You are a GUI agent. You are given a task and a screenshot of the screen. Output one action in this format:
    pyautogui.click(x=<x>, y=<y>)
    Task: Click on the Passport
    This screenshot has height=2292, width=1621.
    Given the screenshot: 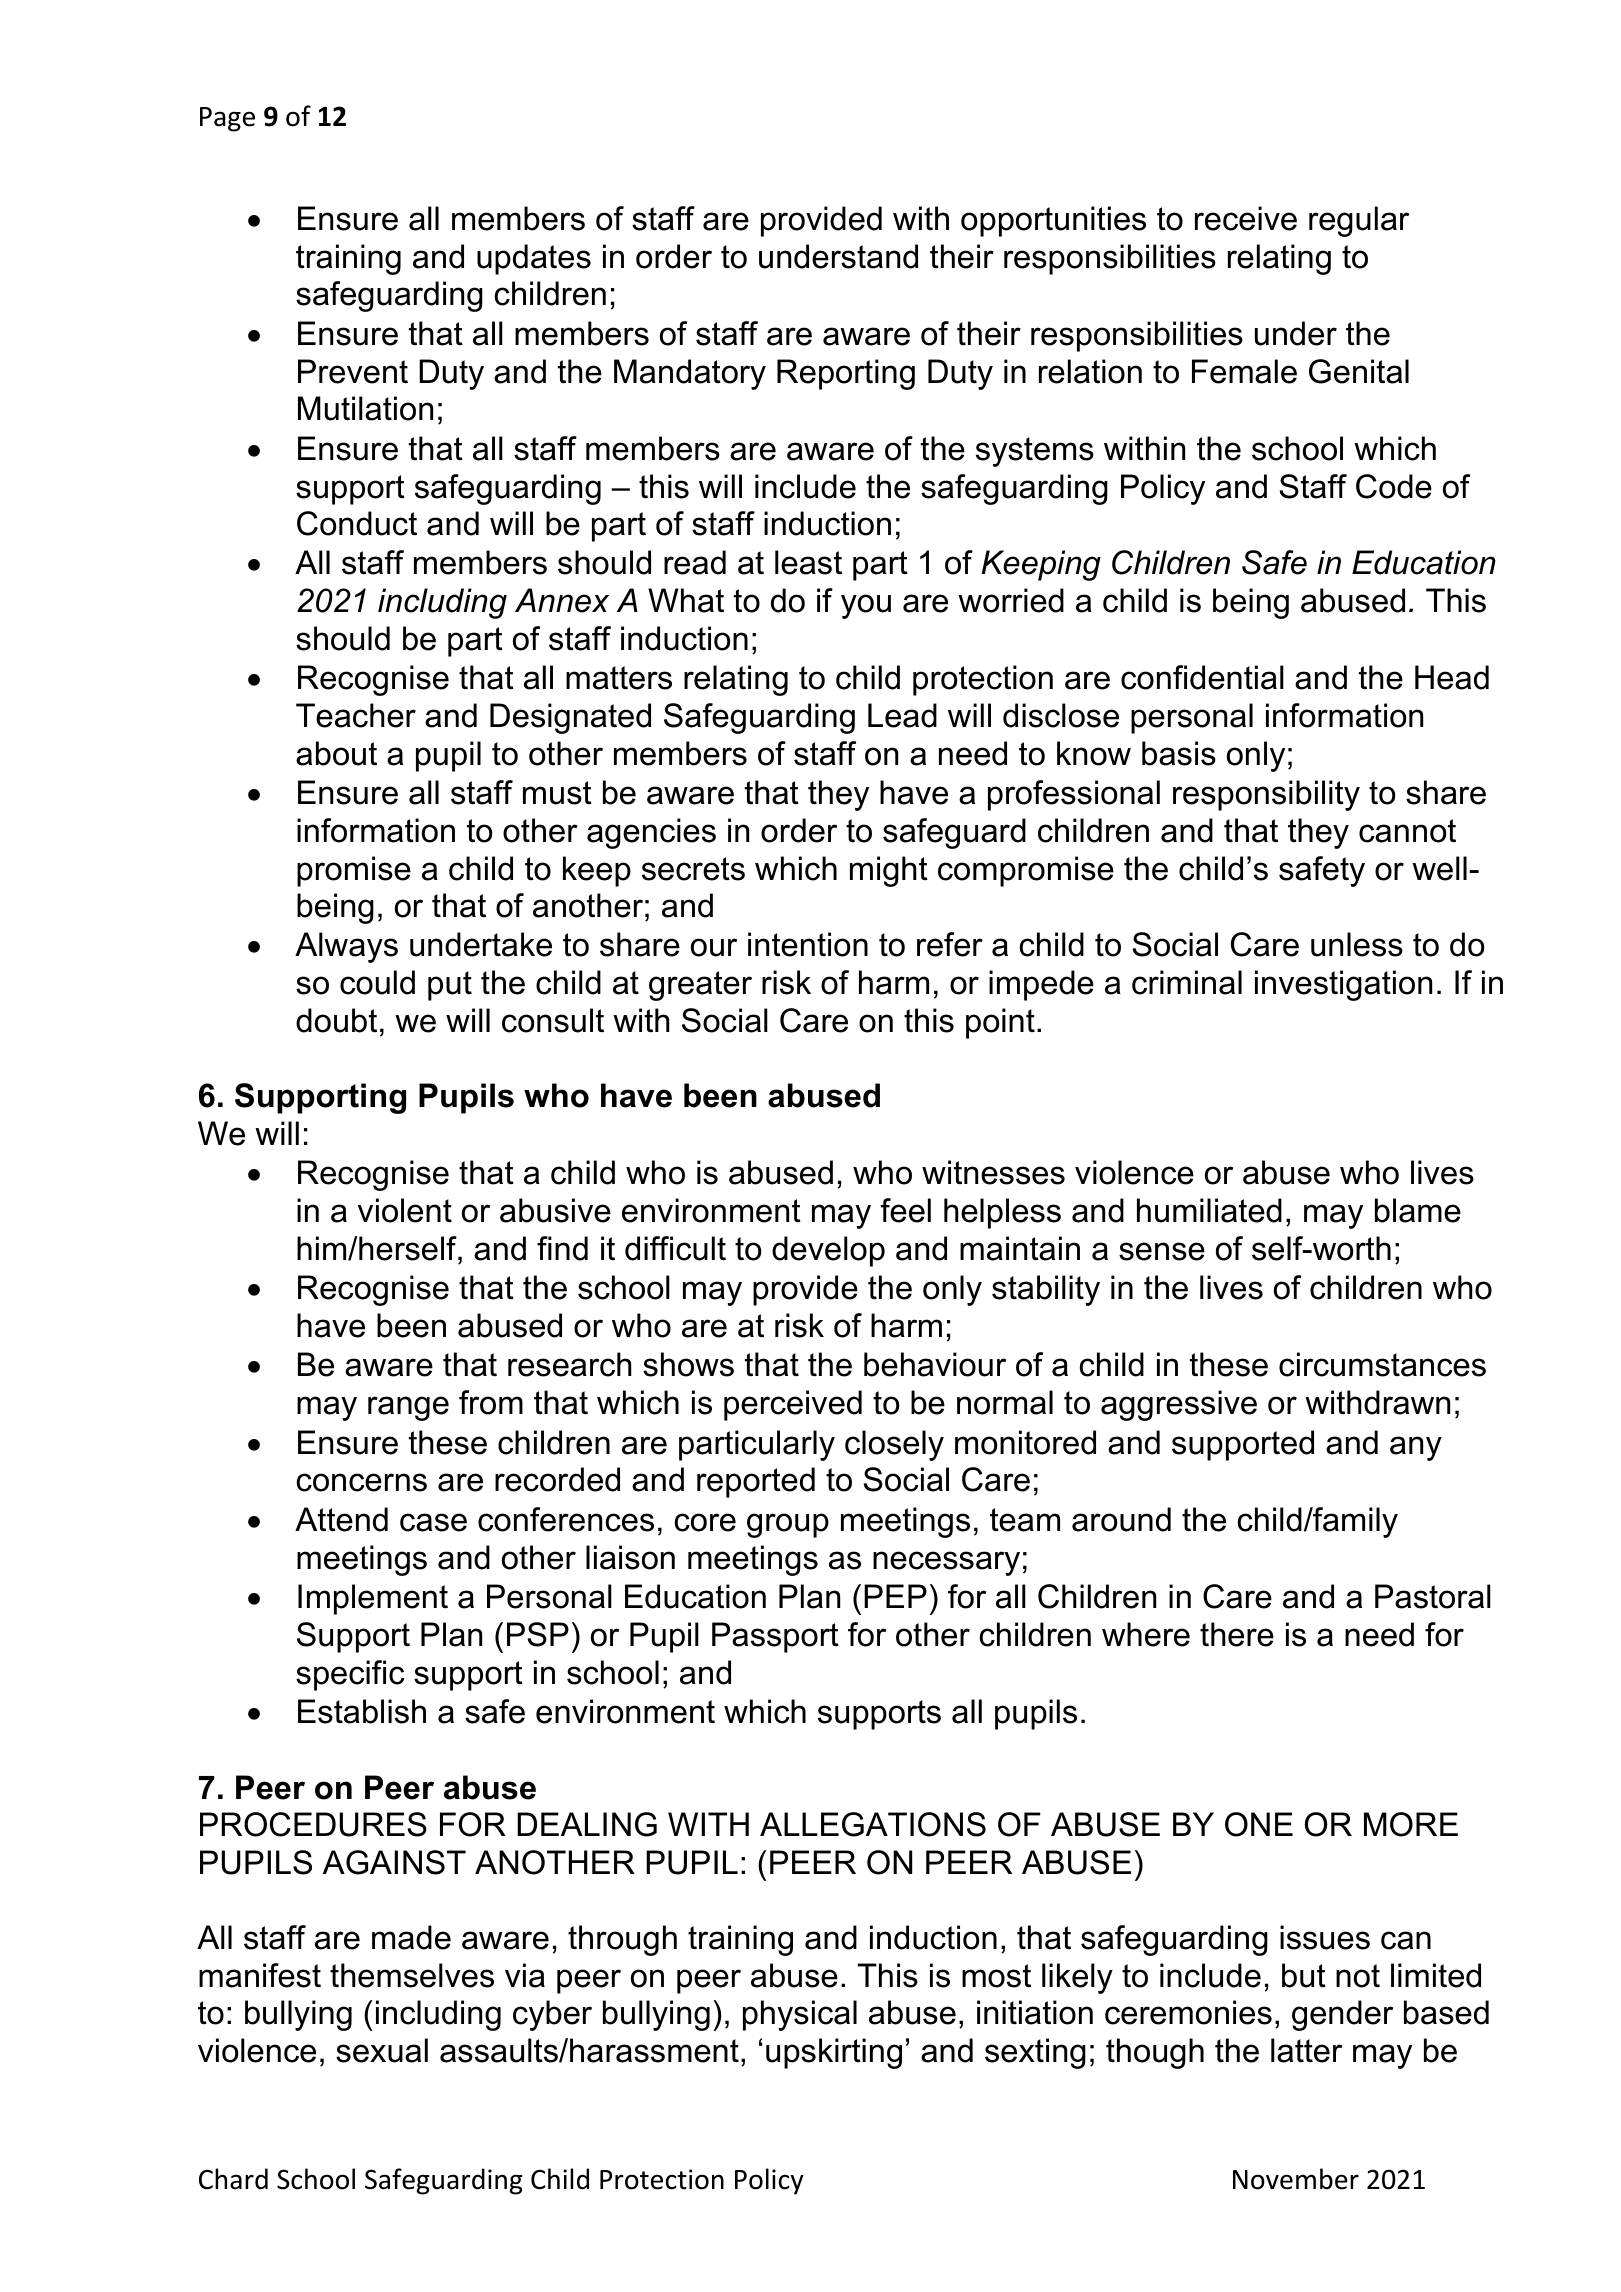 What is the action you would take?
    pyautogui.click(x=775, y=1637)
